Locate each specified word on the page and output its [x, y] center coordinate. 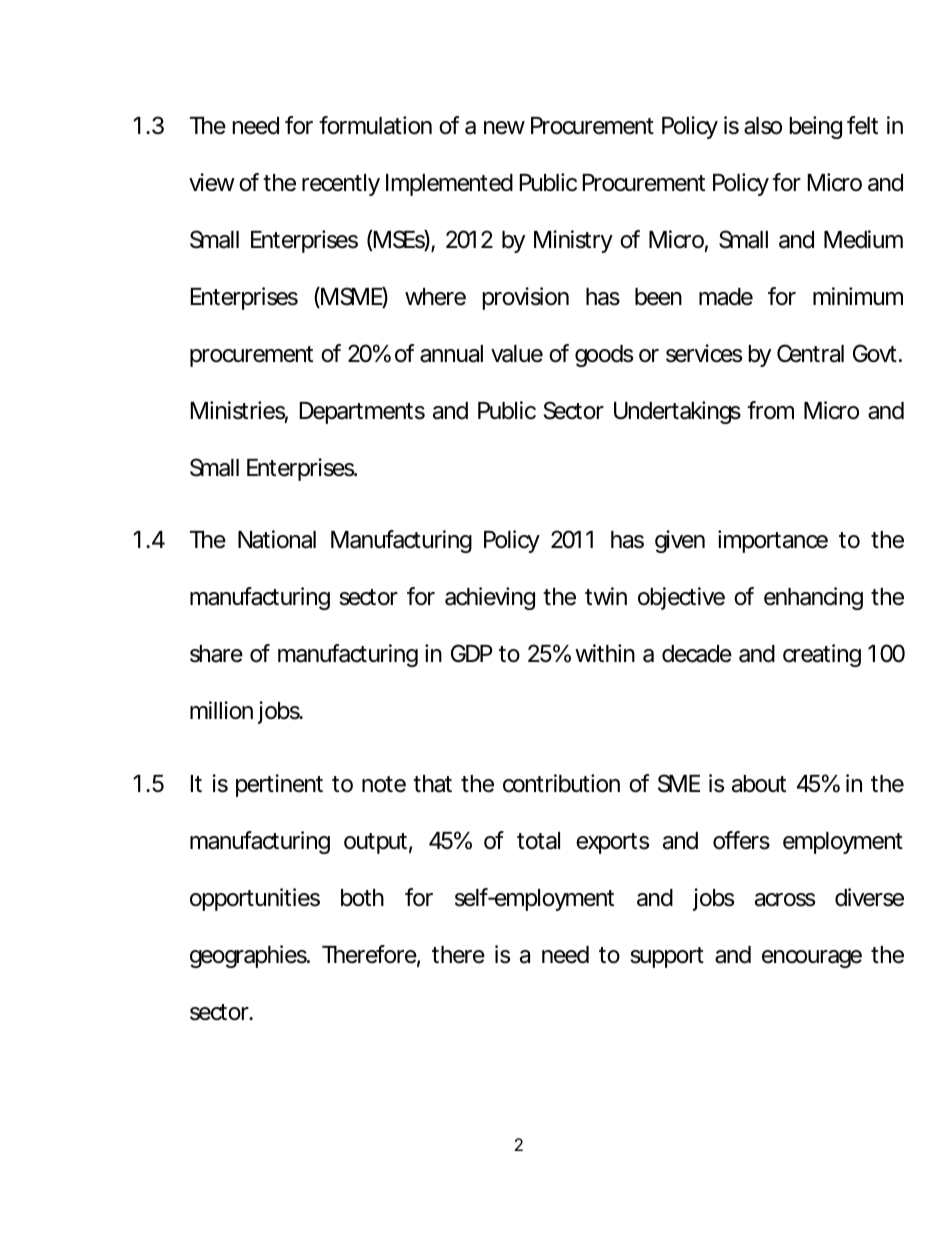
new [504, 128]
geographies [250, 956]
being [816, 127]
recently [341, 185]
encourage [812, 959]
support [667, 957]
